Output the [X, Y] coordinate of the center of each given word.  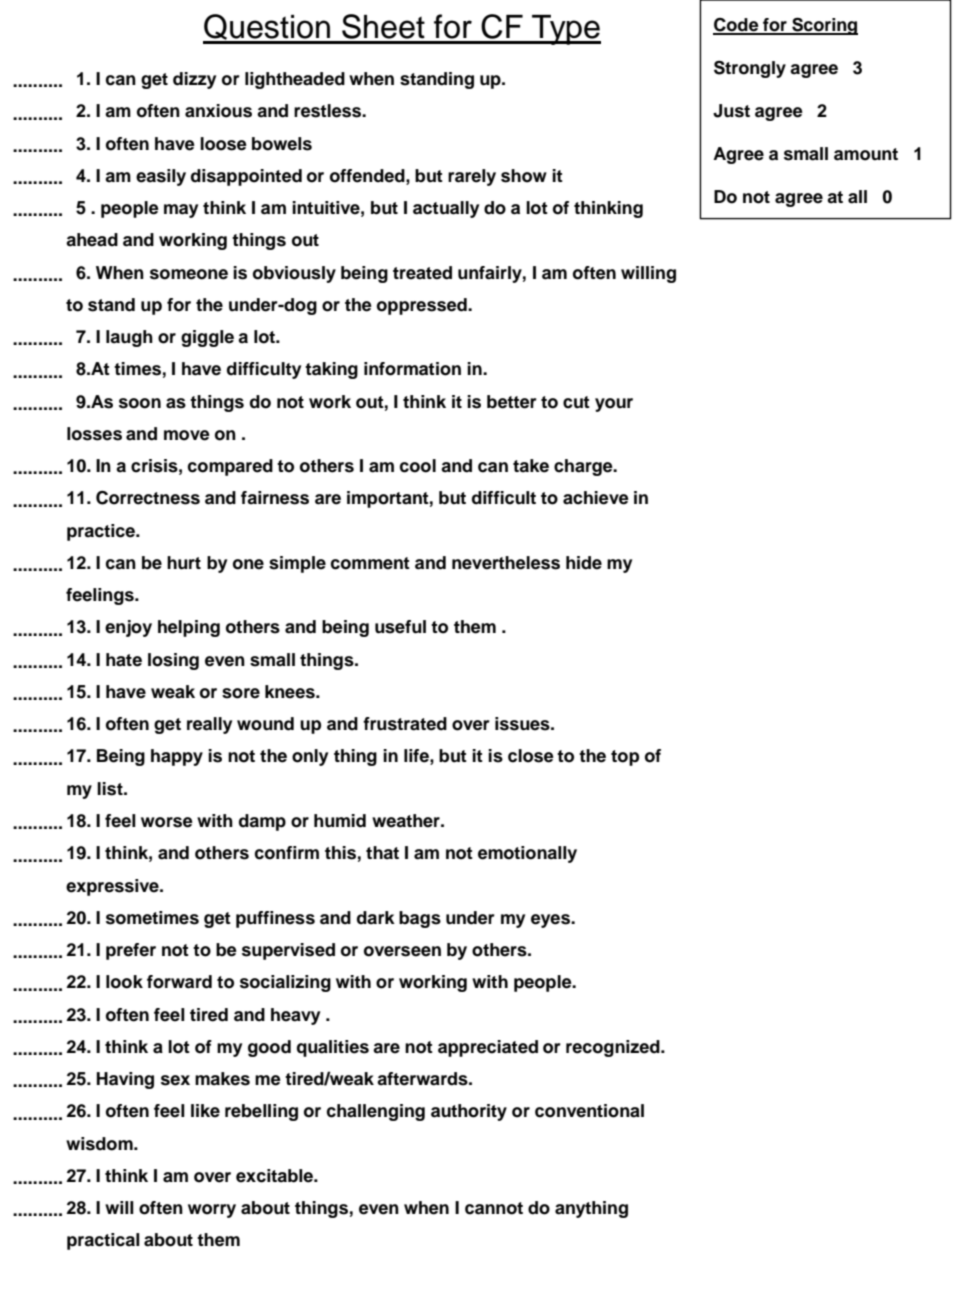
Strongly [750, 69]
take [531, 466]
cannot [494, 1208]
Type [565, 30]
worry [212, 1211]
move [187, 435]
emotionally [527, 854]
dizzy [194, 80]
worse [167, 822]
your [614, 405]
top [625, 758]
